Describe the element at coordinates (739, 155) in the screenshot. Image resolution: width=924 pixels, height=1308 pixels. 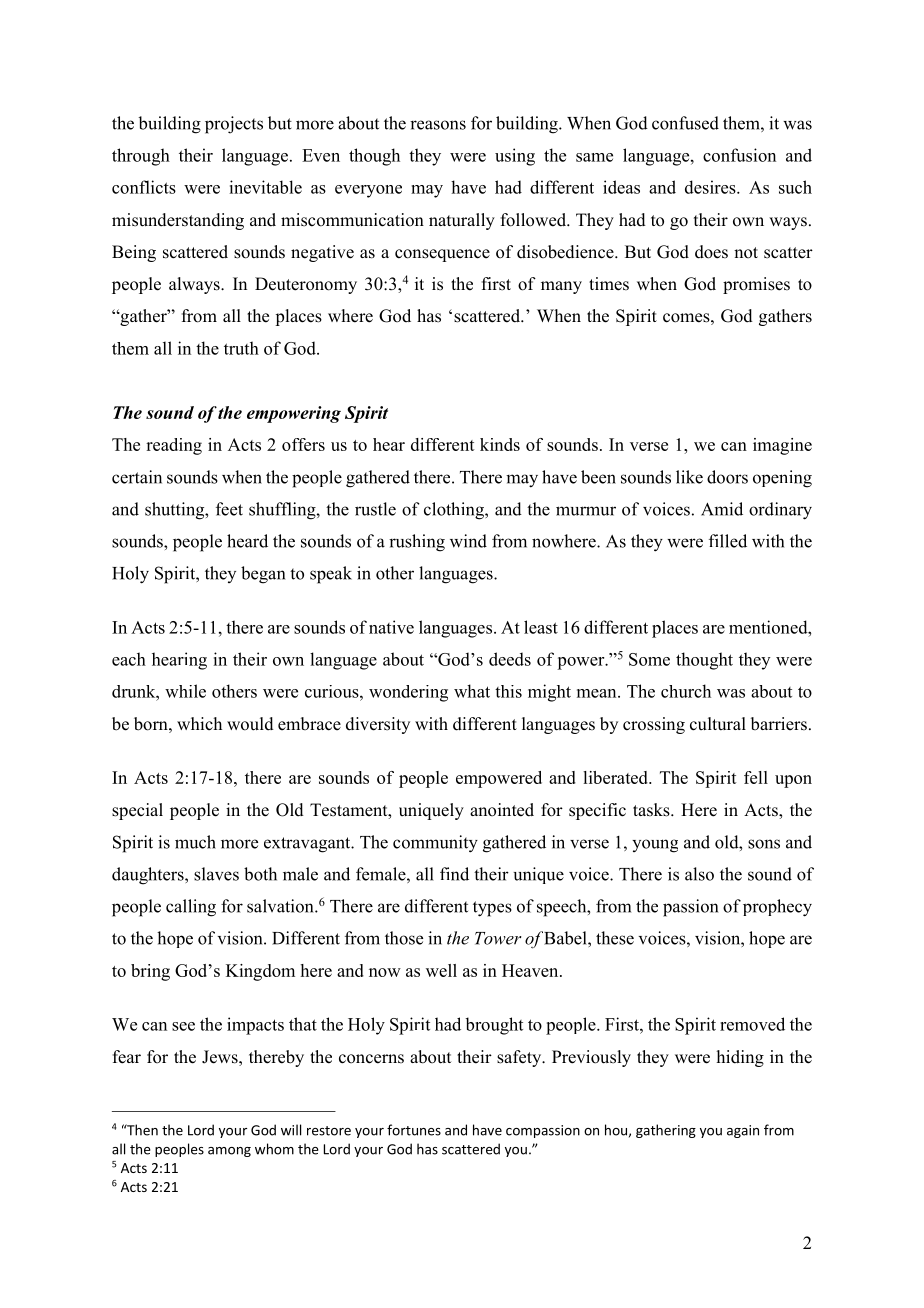
I see `confusion` at that location.
